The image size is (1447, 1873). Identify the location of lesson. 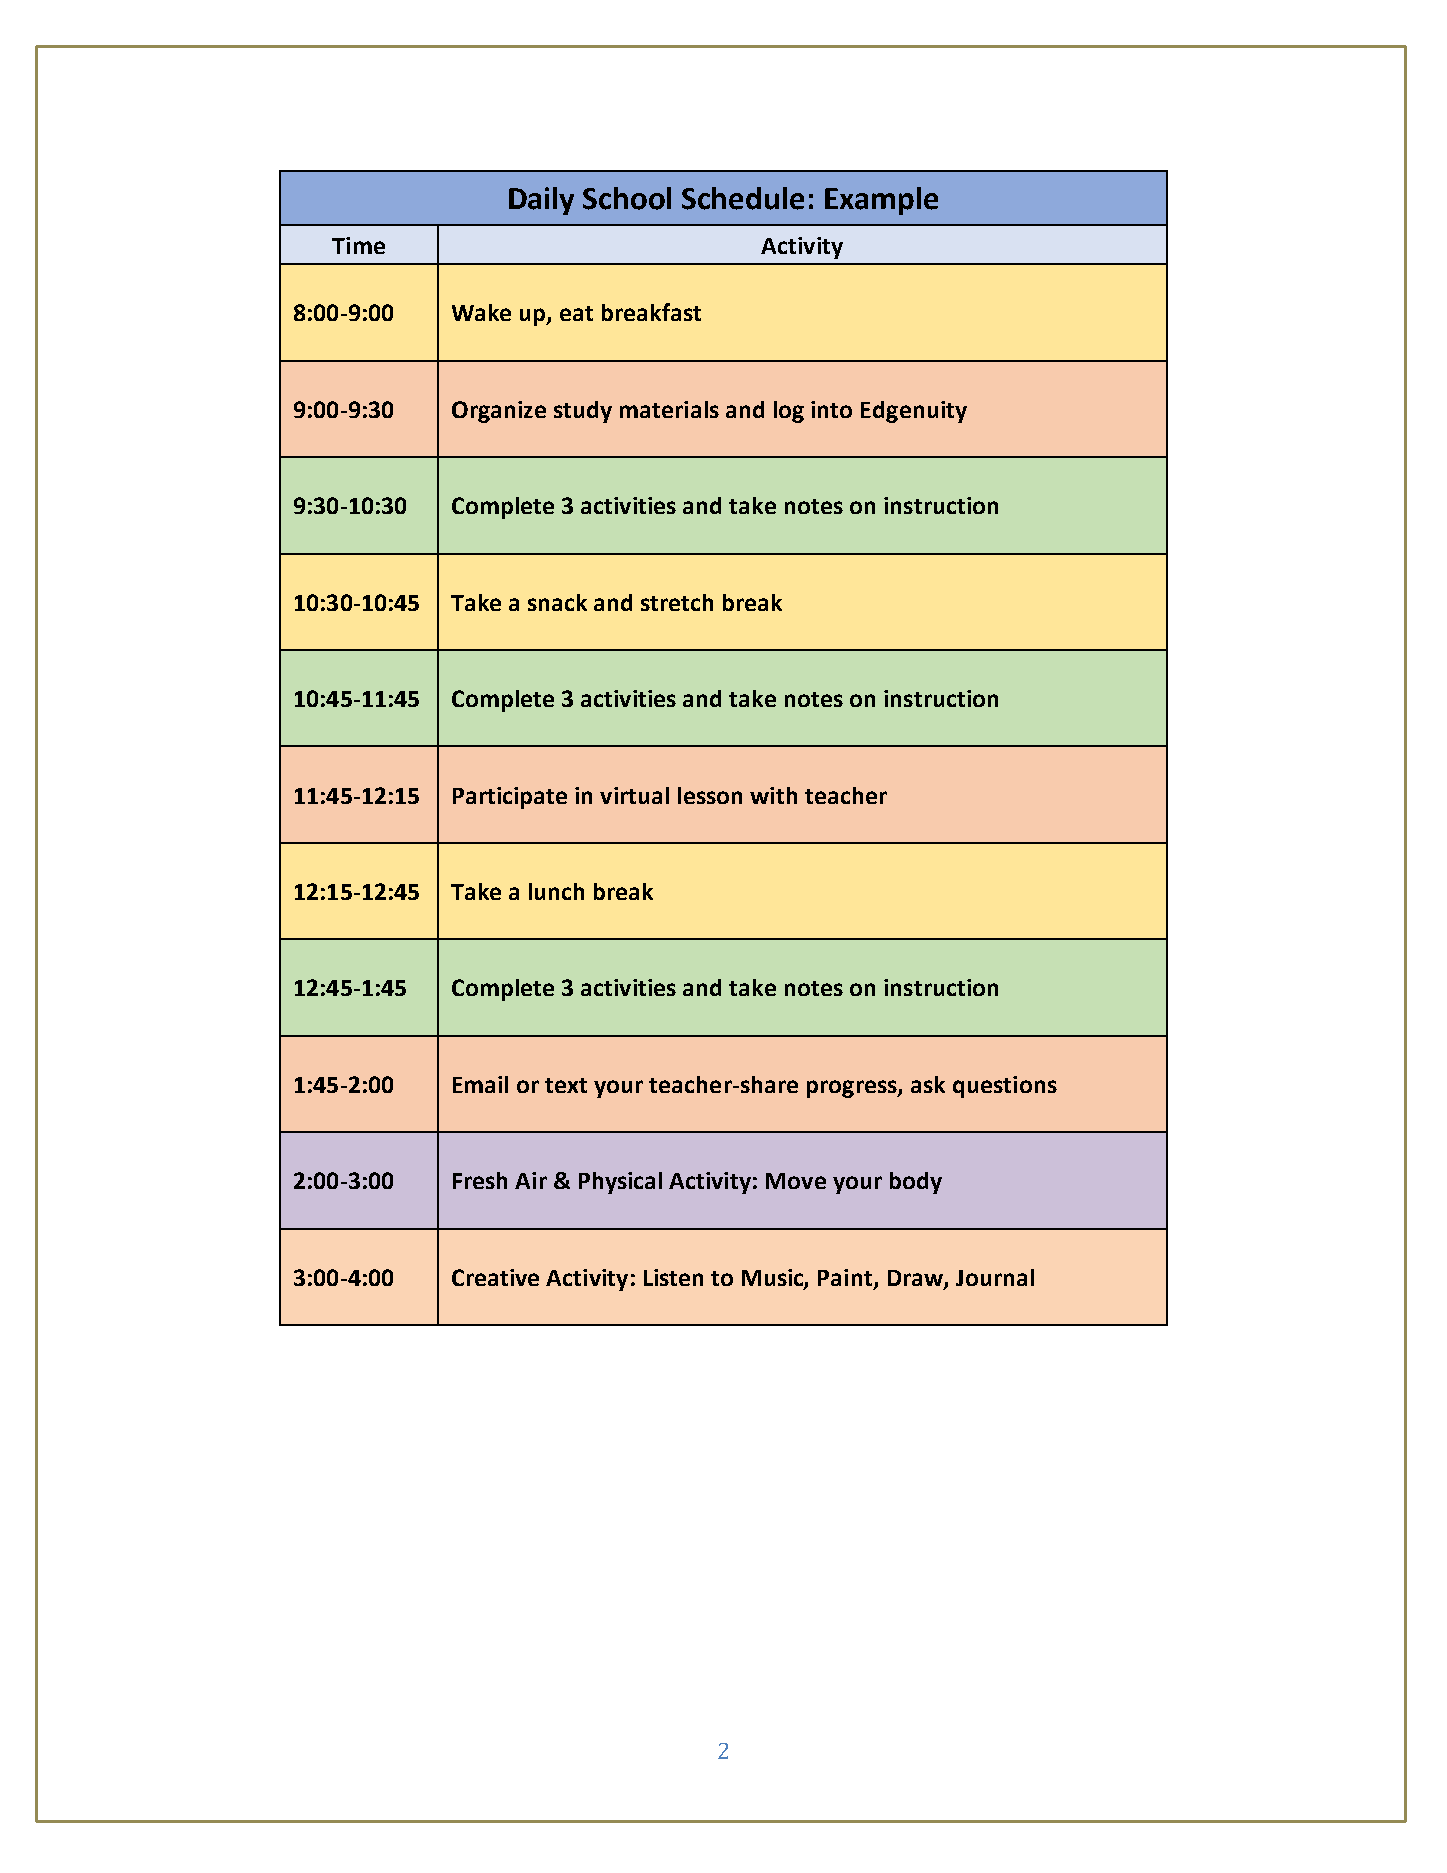
(710, 795).
